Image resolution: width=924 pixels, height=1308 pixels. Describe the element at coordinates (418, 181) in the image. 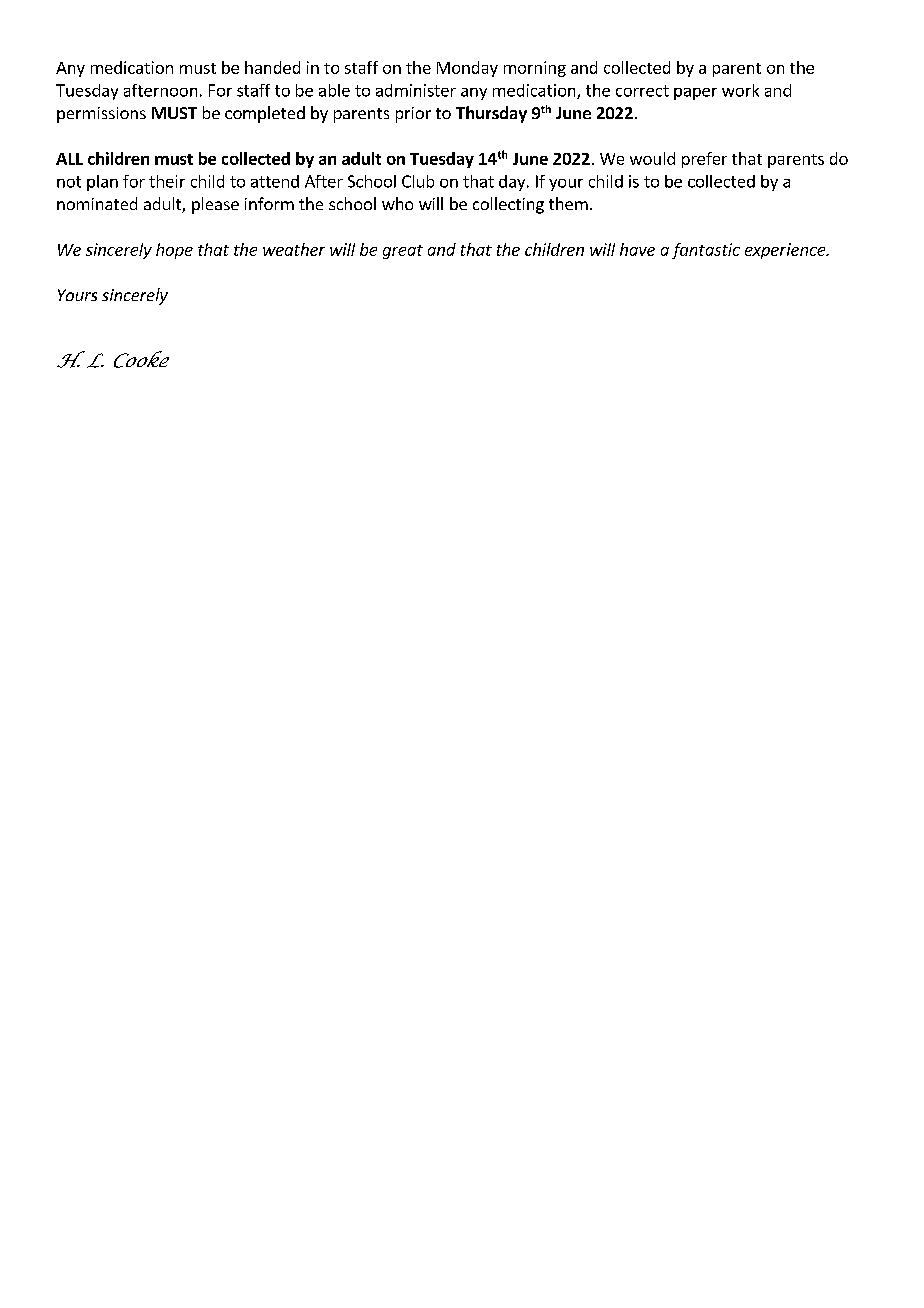

I see `Club` at that location.
